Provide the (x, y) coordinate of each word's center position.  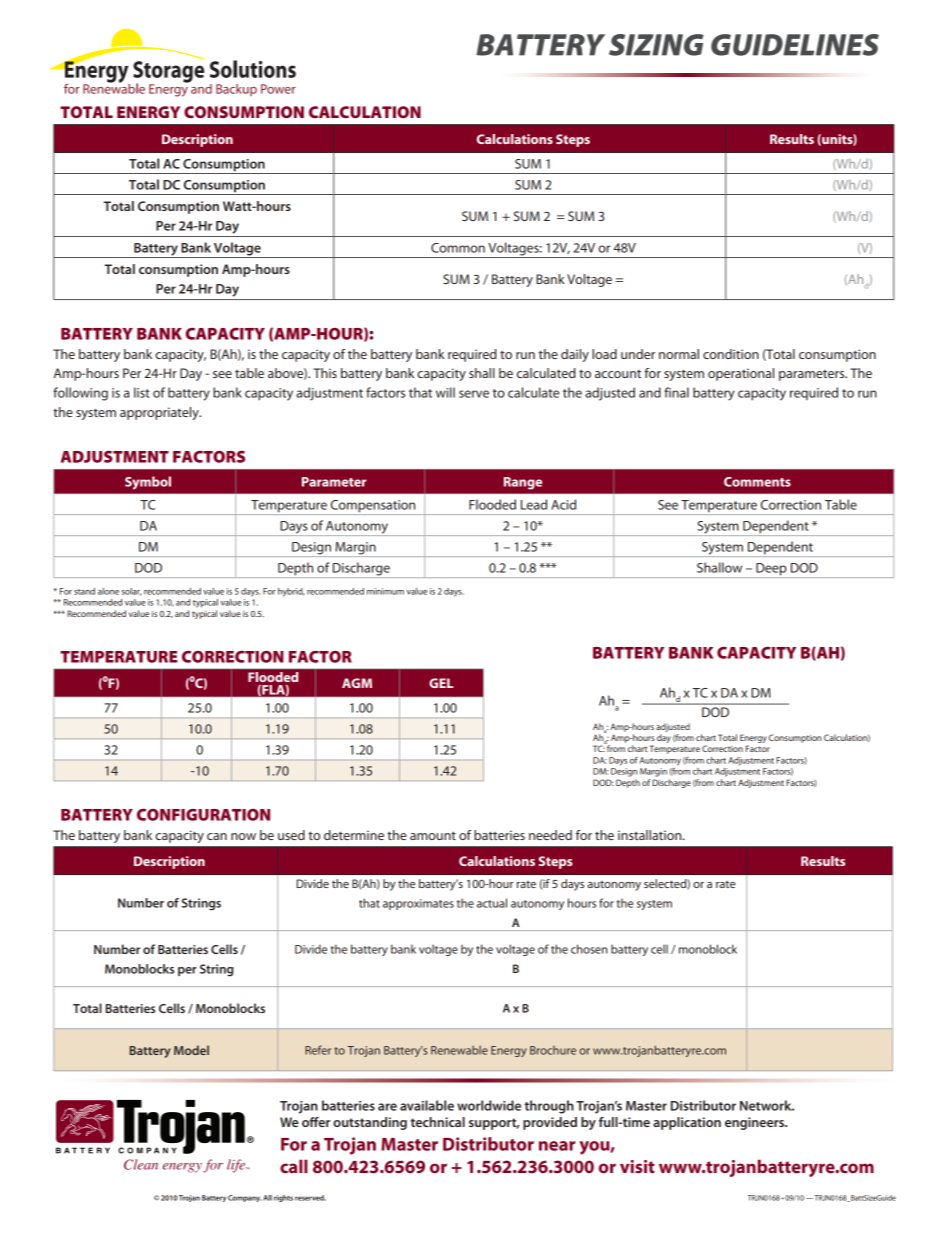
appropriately (160, 413)
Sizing (656, 45)
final (676, 392)
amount (433, 835)
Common (458, 248)
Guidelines (795, 45)
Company (244, 1198)
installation (651, 835)
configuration (203, 815)
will (445, 392)
